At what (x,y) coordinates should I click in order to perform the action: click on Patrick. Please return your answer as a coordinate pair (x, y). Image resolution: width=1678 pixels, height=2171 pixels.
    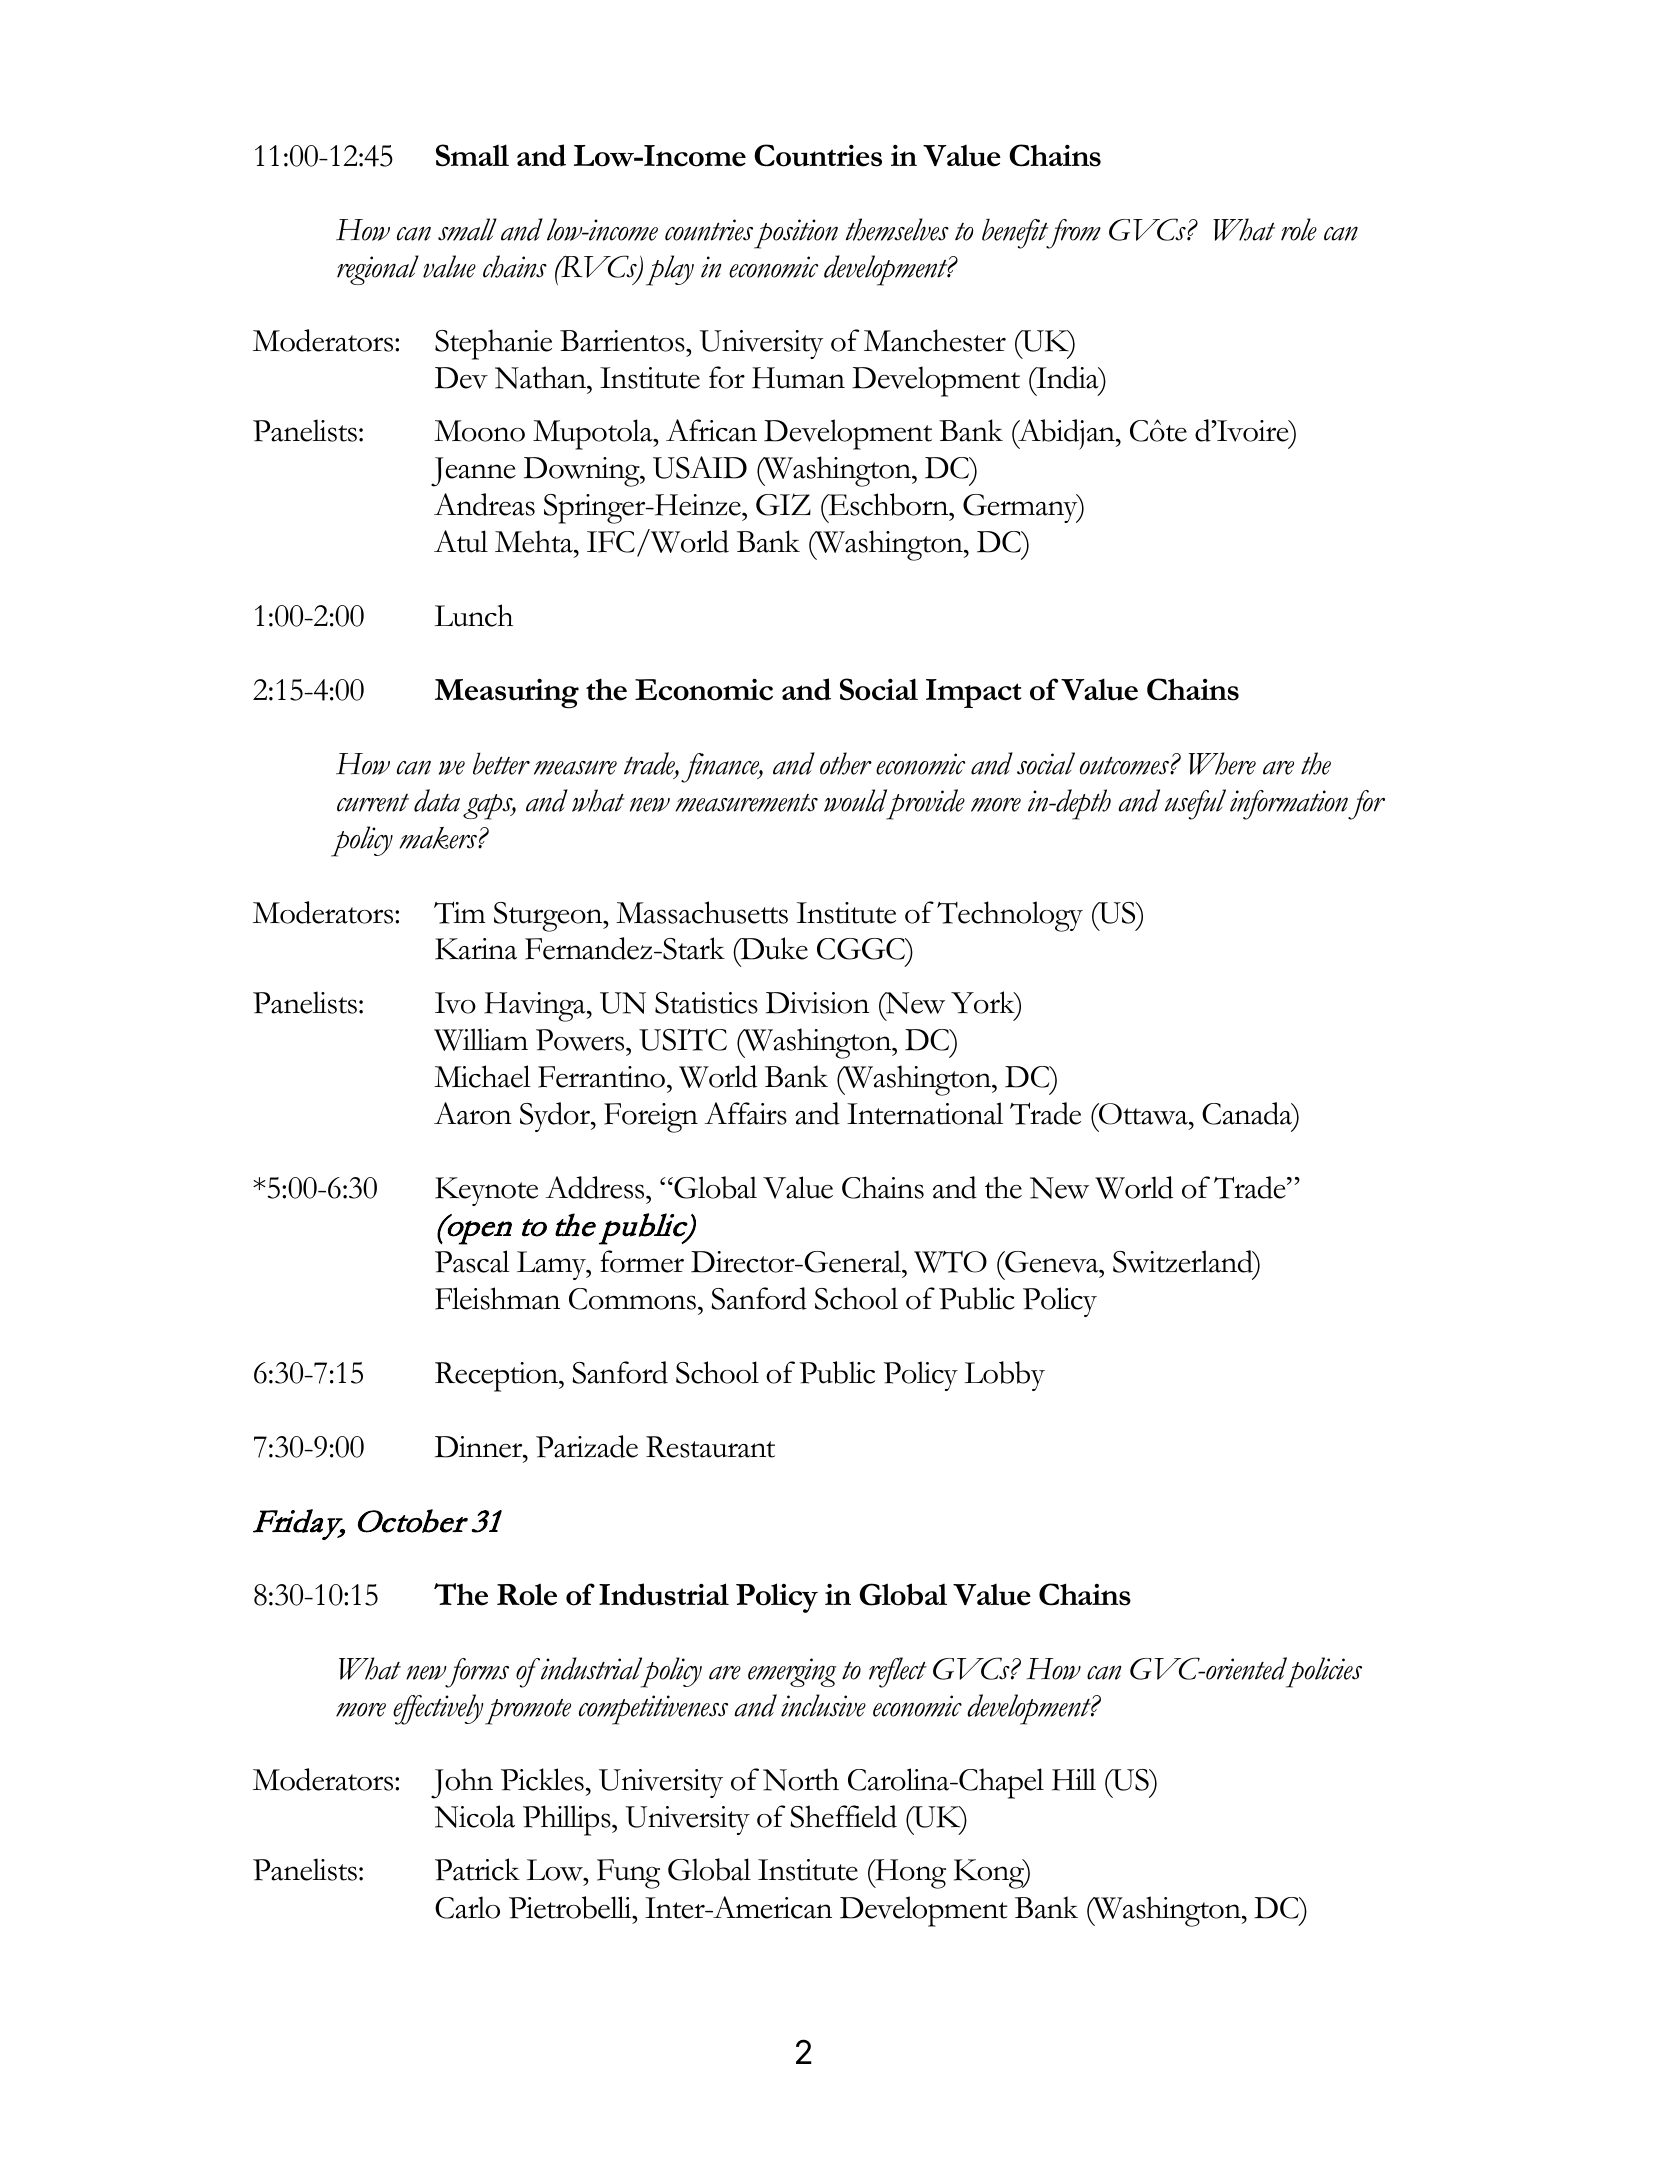
    Looking at the image, I should click on (477, 1869).
